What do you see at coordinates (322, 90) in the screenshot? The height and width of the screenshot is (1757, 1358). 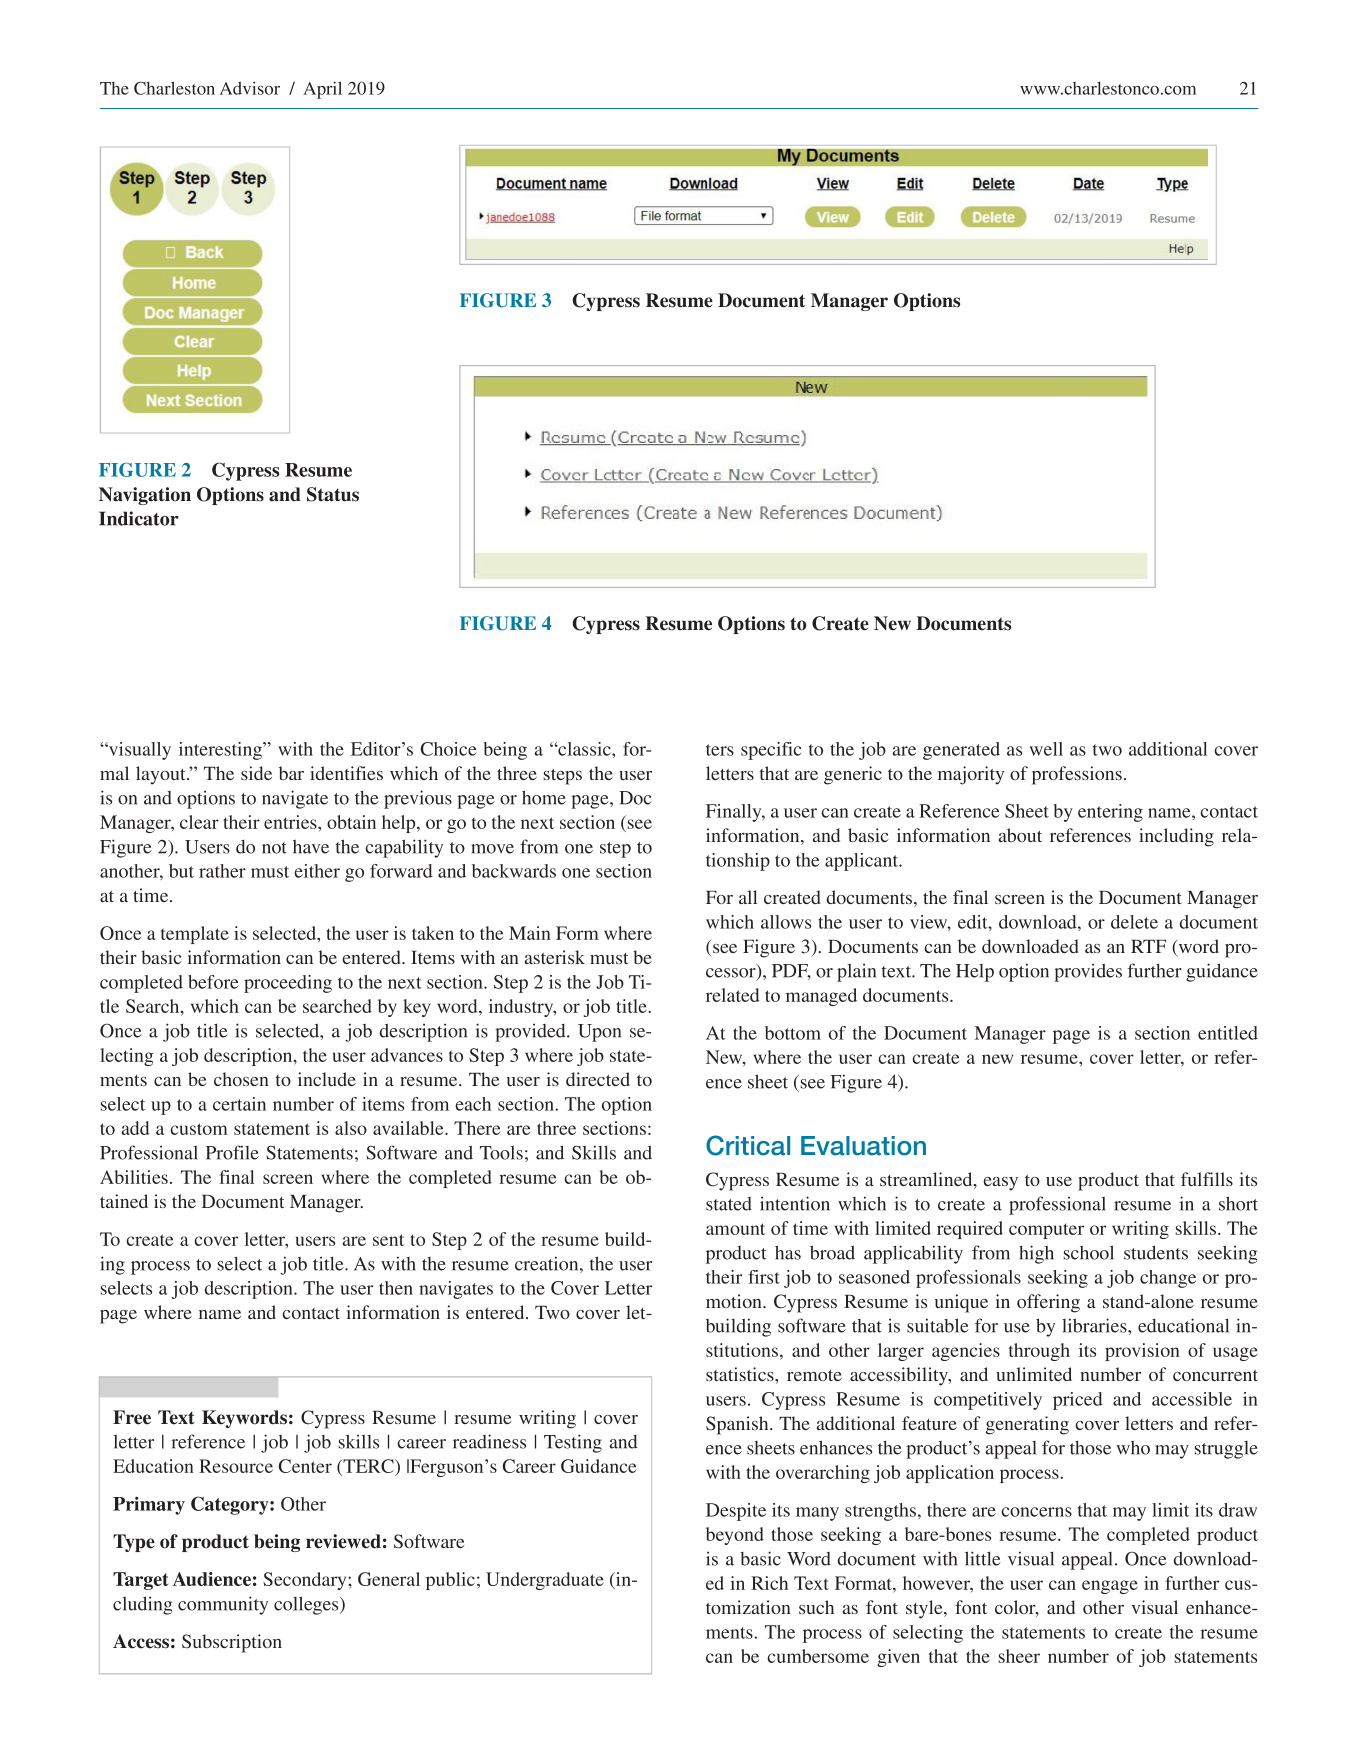 I see `April` at bounding box center [322, 90].
